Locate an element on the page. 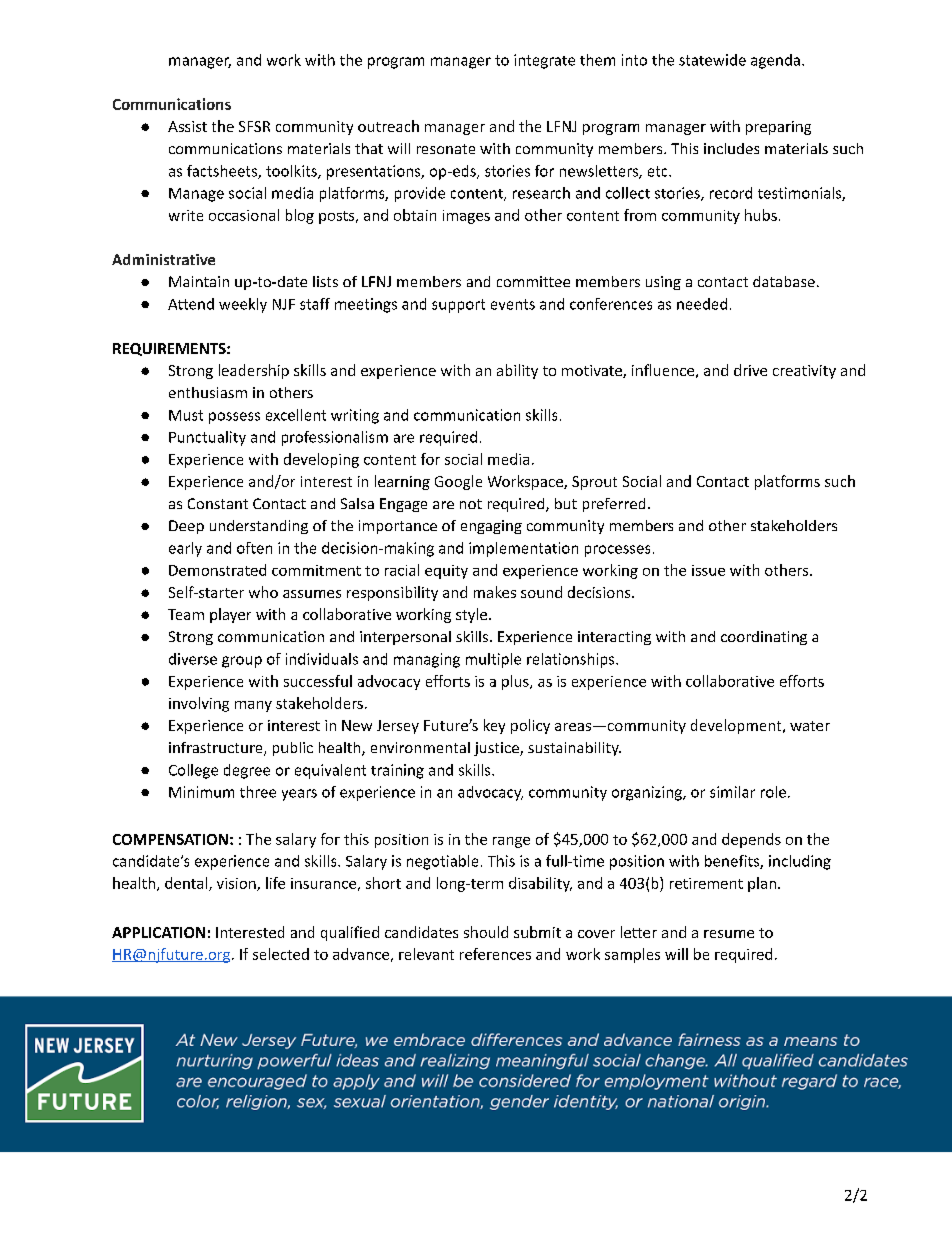 The image size is (952, 1233). Assist is located at coordinates (187, 126).
